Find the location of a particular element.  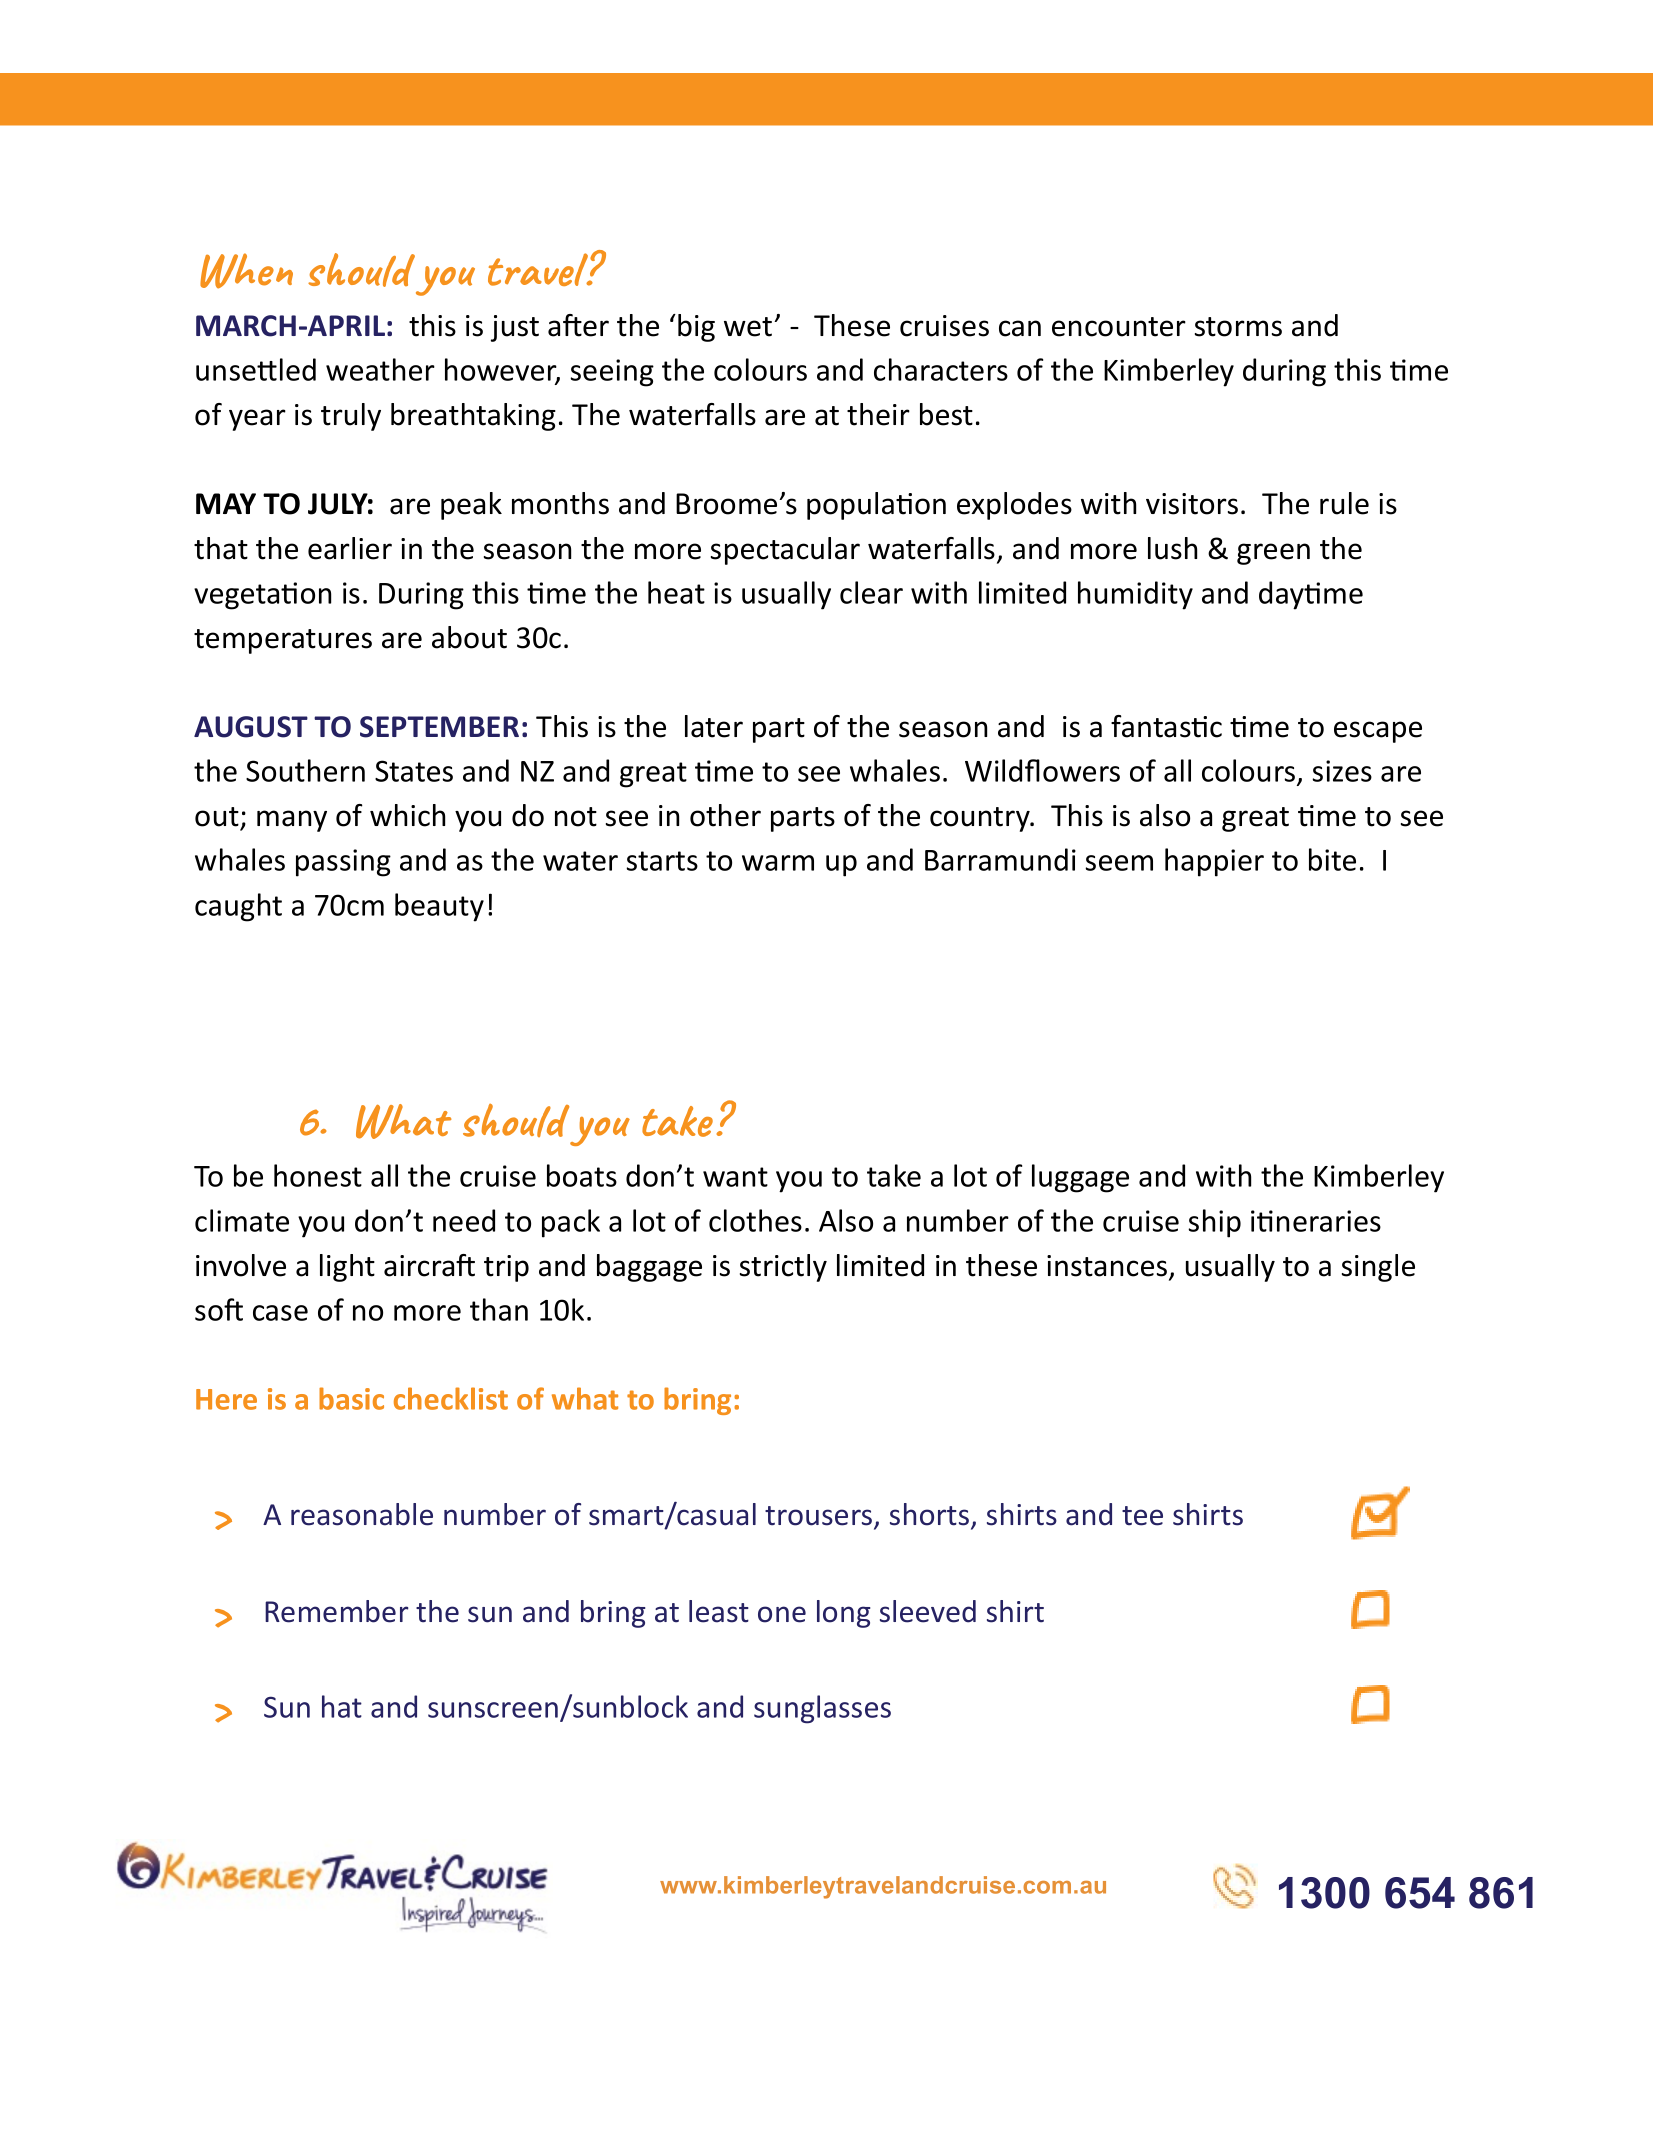

later is located at coordinates (714, 726).
